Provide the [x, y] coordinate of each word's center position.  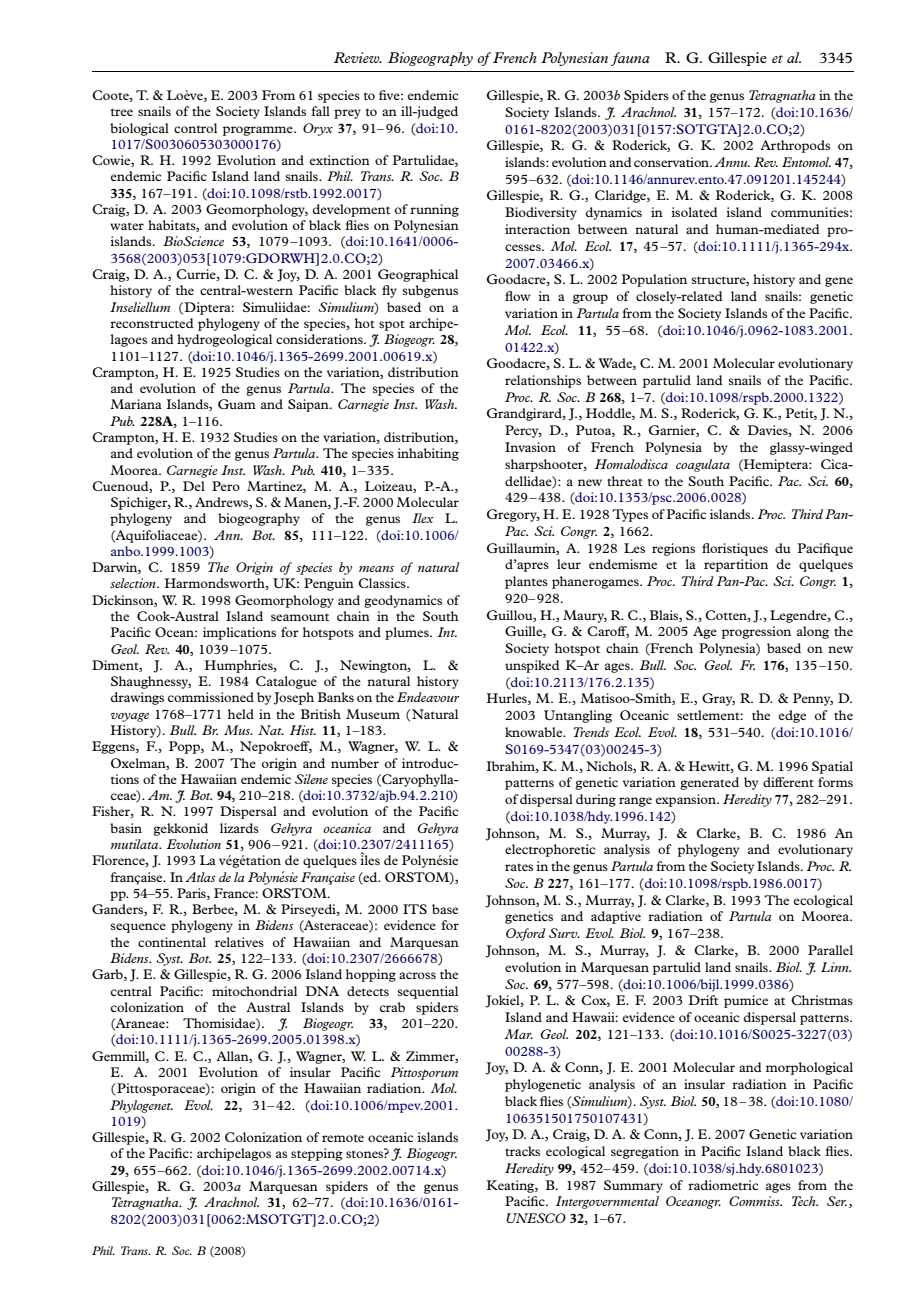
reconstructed [152, 323]
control [195, 128]
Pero [226, 486]
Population [654, 280]
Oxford [526, 934]
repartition [736, 565]
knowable [535, 732]
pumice [746, 1001]
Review [358, 57]
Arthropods [795, 146]
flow [517, 296]
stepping [317, 1154]
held [241, 714]
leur [569, 564]
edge [792, 716]
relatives [239, 942]
